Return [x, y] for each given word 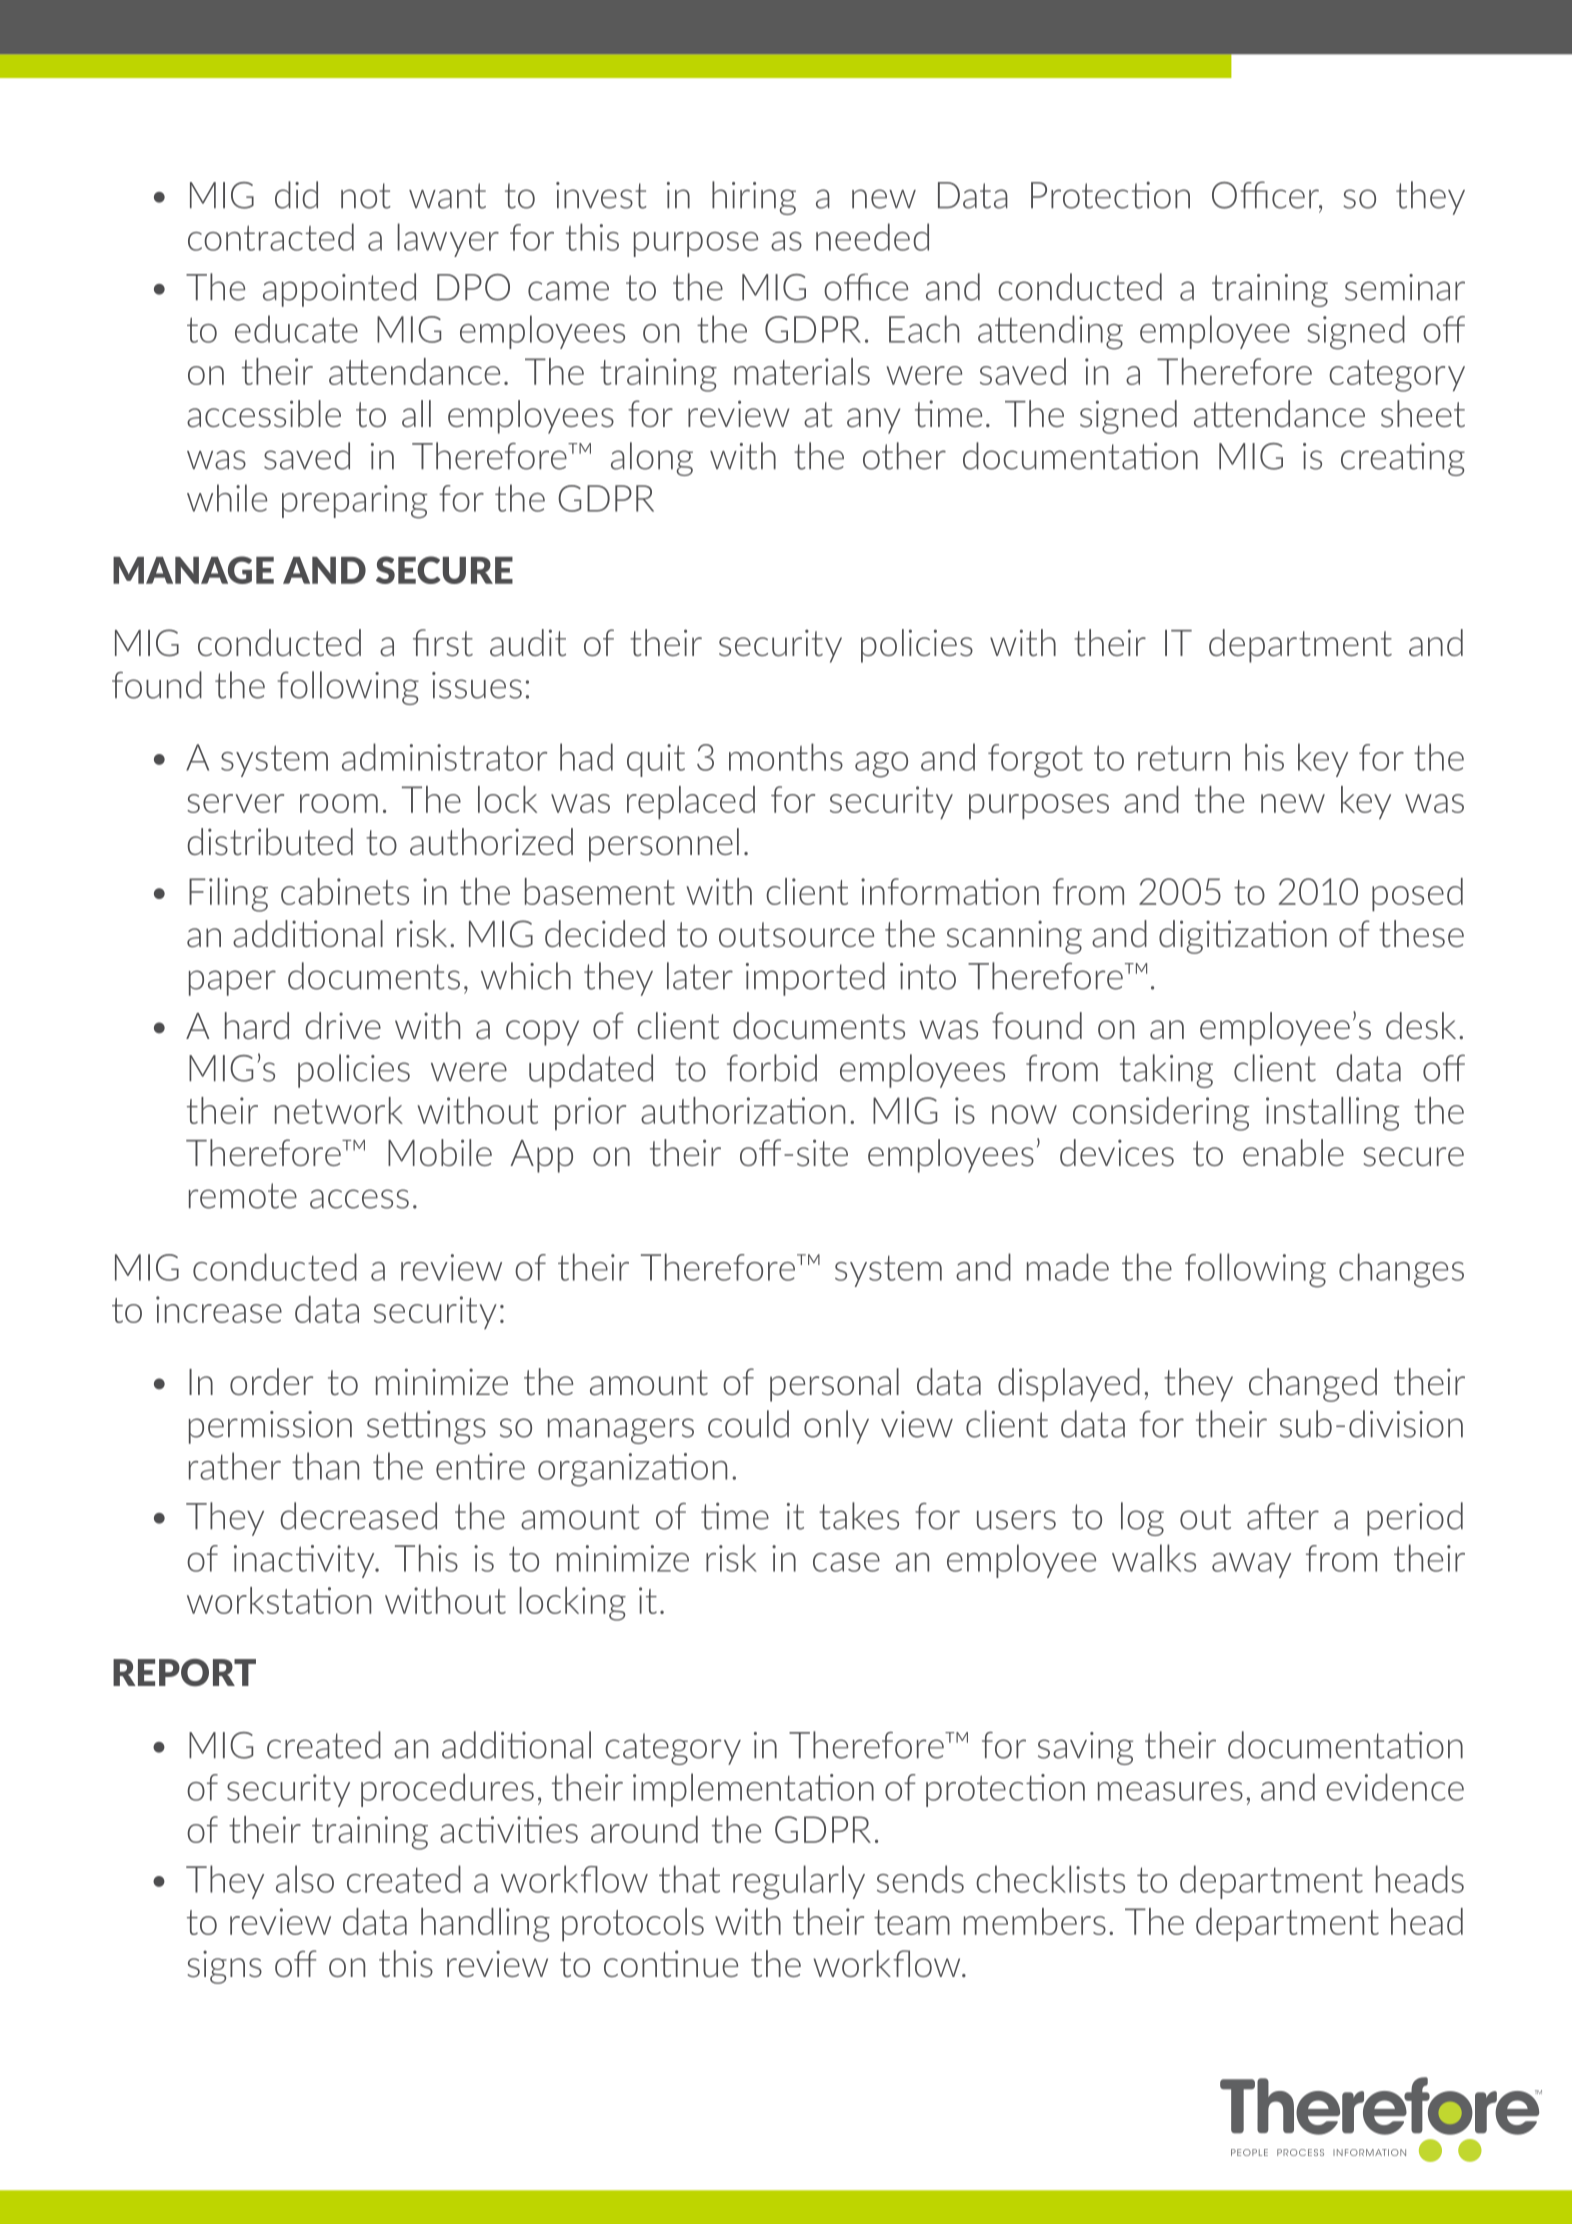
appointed [339, 290]
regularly [799, 1882]
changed [1313, 1385]
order [271, 1381]
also [305, 1879]
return [1184, 758]
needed [872, 237]
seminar [1405, 287]
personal [834, 1385]
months [786, 757]
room [339, 803]
